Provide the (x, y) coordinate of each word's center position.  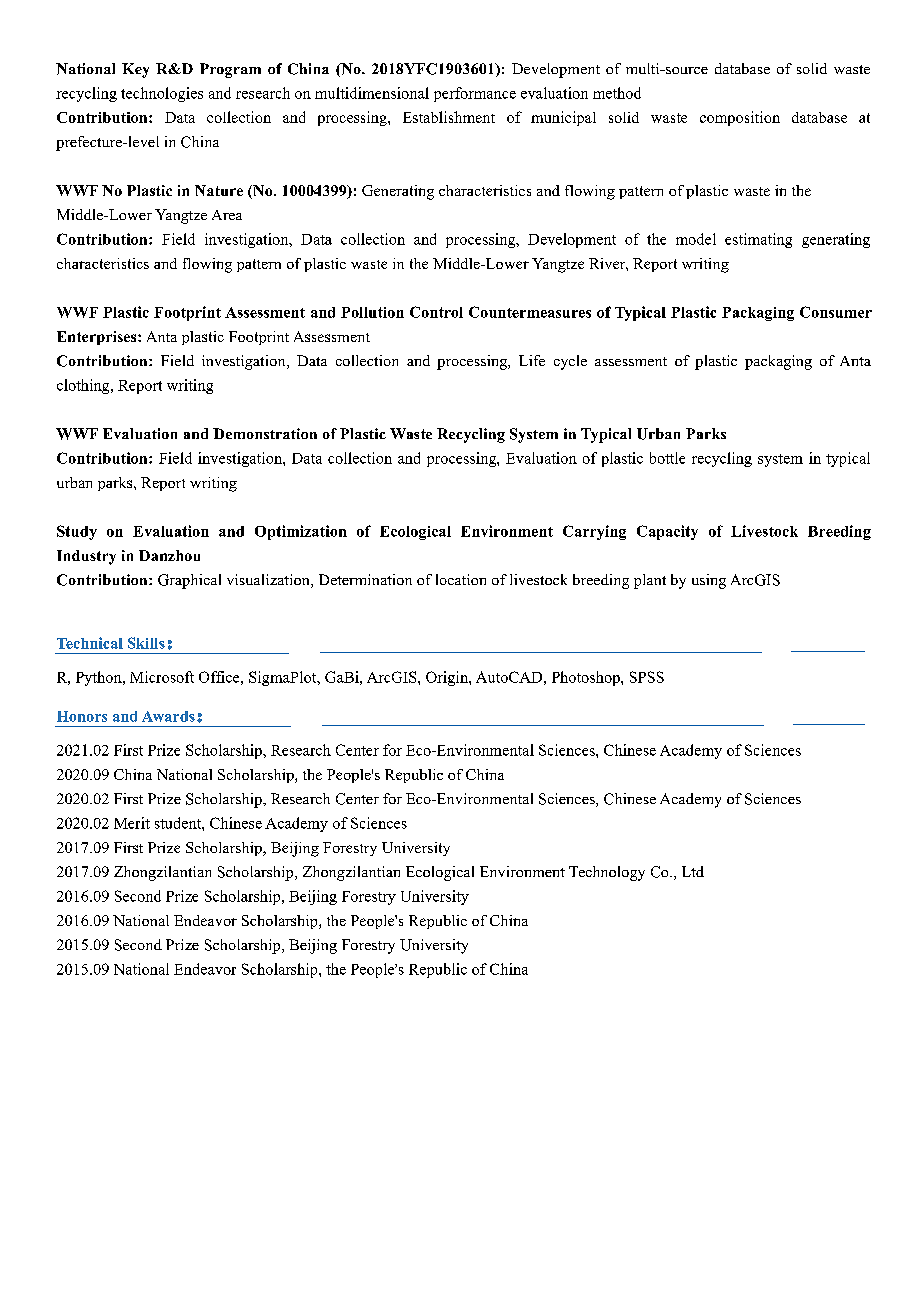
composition (740, 118)
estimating (758, 240)
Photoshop (587, 678)
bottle (667, 458)
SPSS (647, 677)
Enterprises (98, 338)
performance (475, 94)
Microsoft (162, 677)
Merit (132, 823)
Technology (607, 873)
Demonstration (265, 433)
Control (436, 312)
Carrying (594, 532)
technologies (162, 94)
